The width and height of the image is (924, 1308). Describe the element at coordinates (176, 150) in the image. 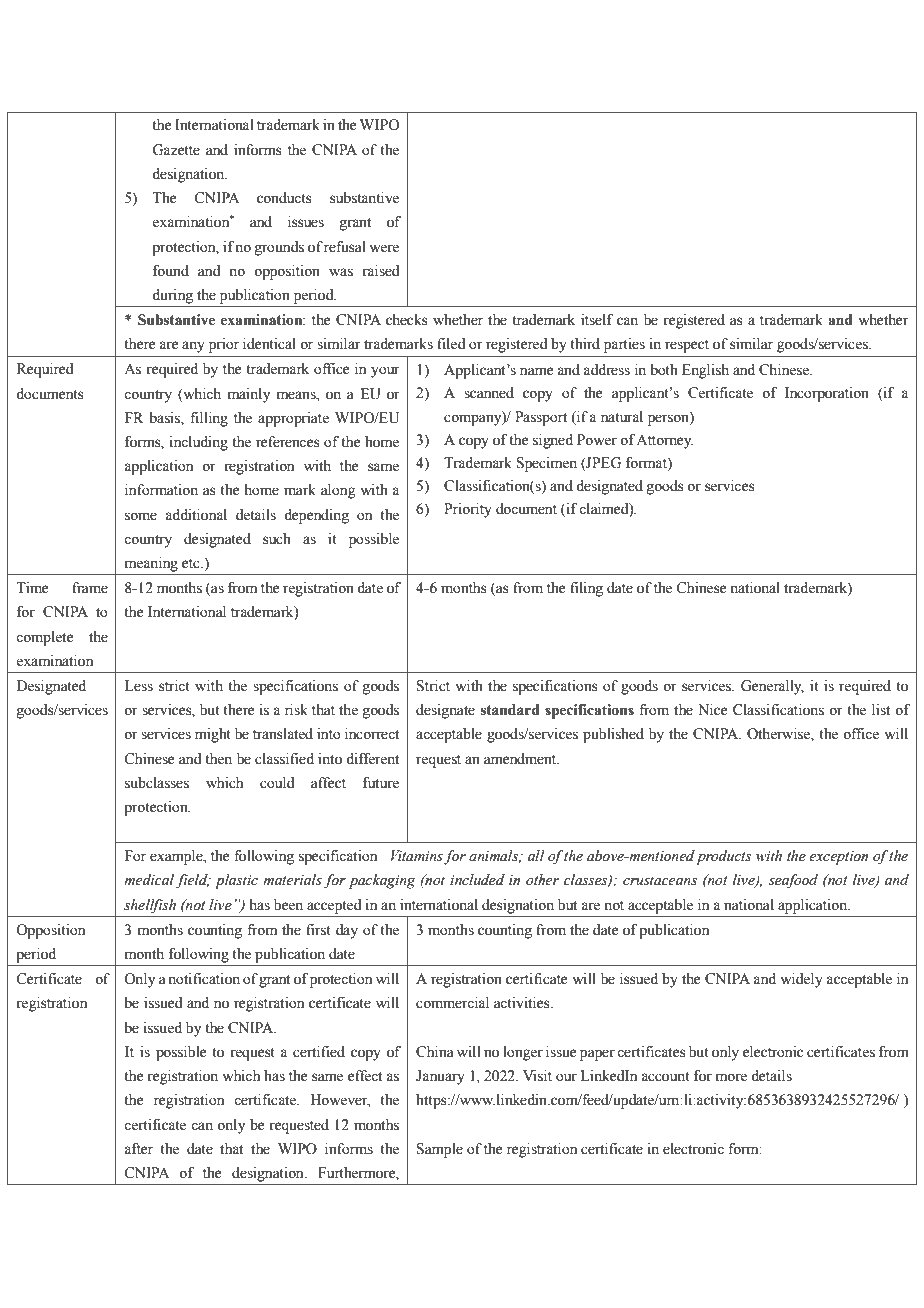

I see `Gazette` at that location.
